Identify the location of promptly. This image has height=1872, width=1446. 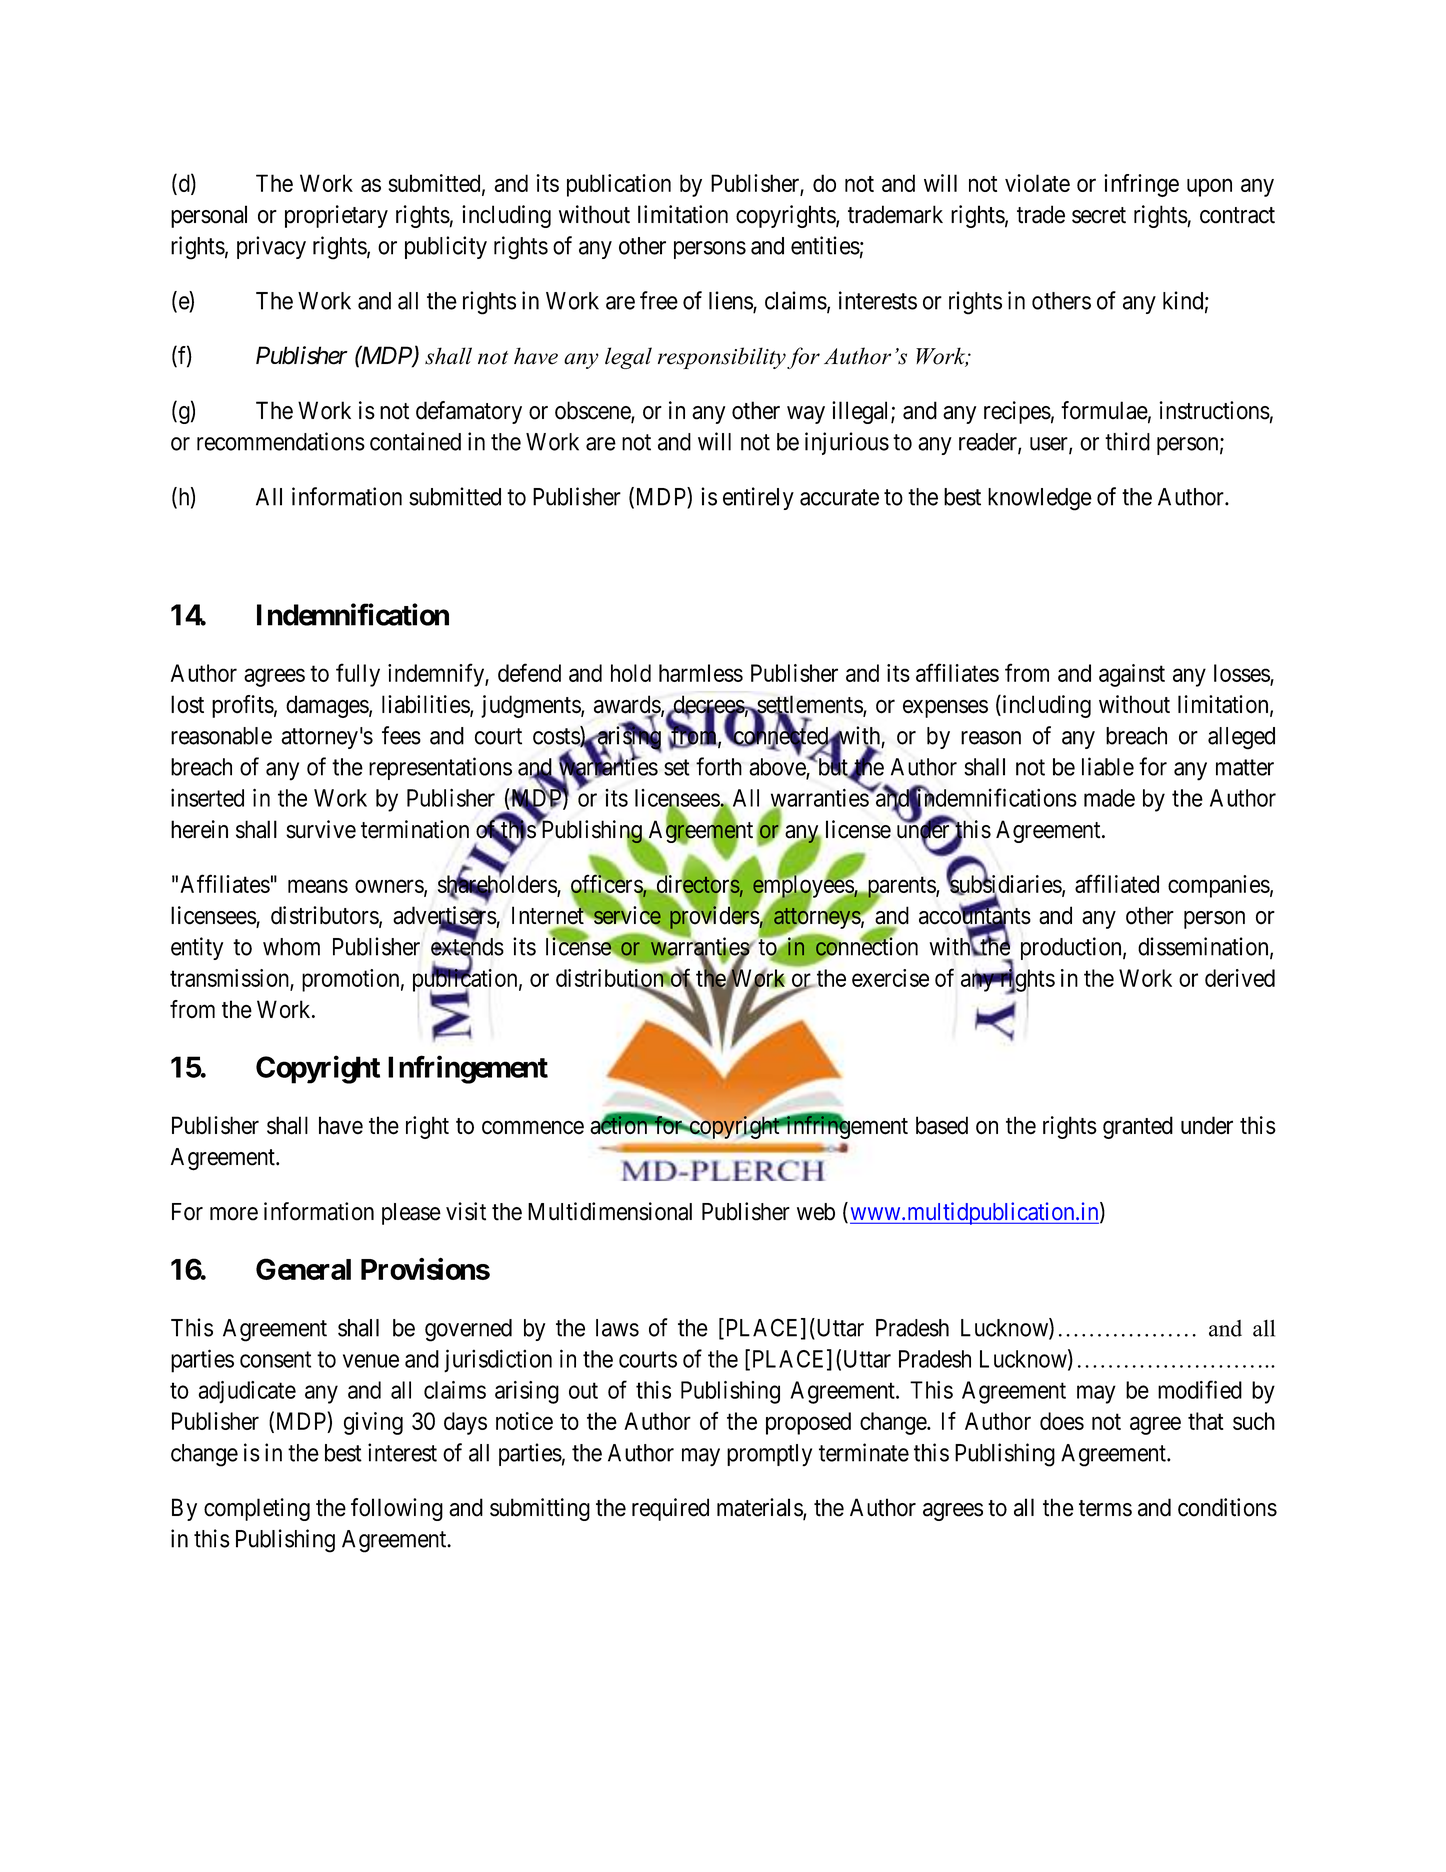
(769, 1455).
